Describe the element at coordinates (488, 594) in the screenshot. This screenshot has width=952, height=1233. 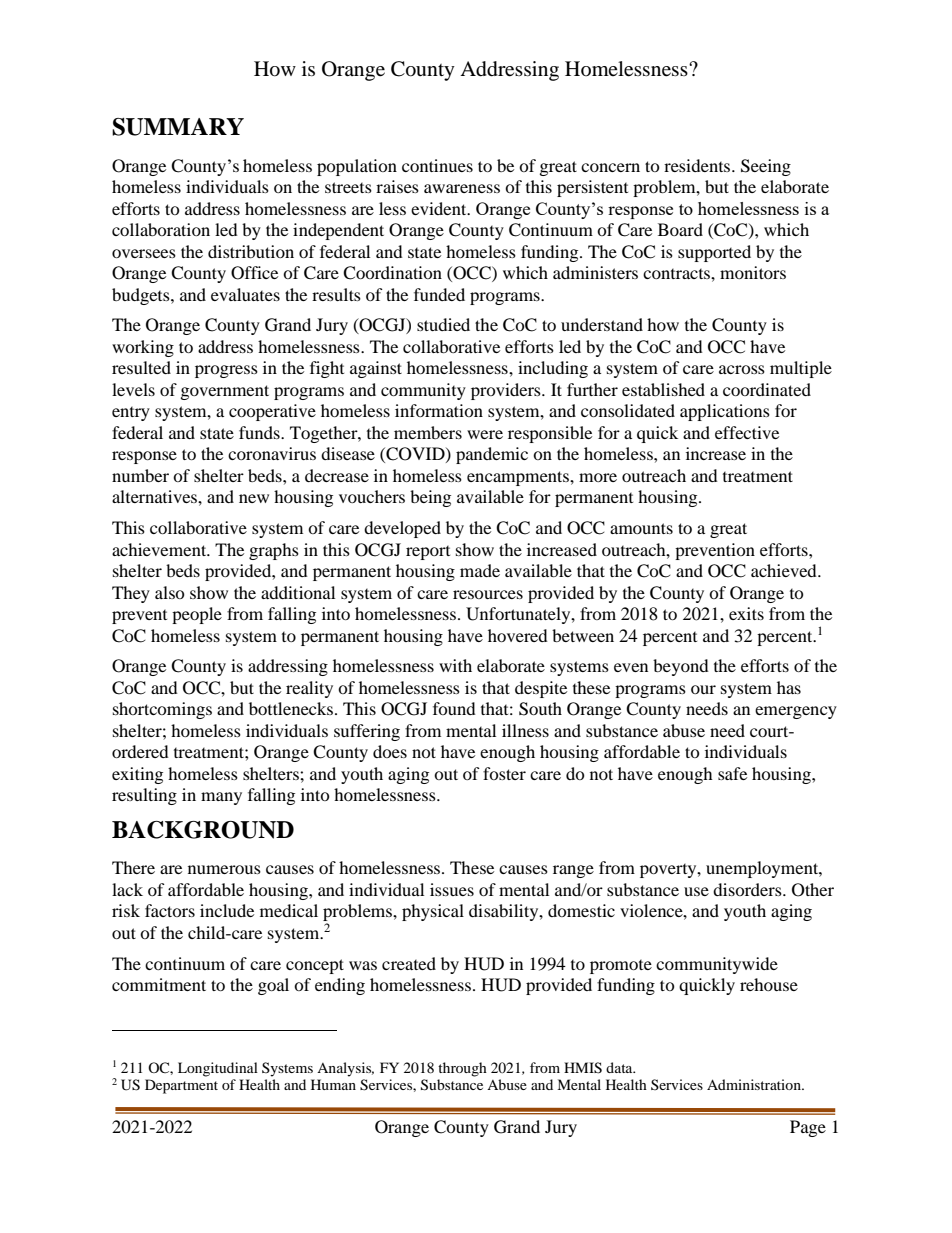
I see `resources` at that location.
